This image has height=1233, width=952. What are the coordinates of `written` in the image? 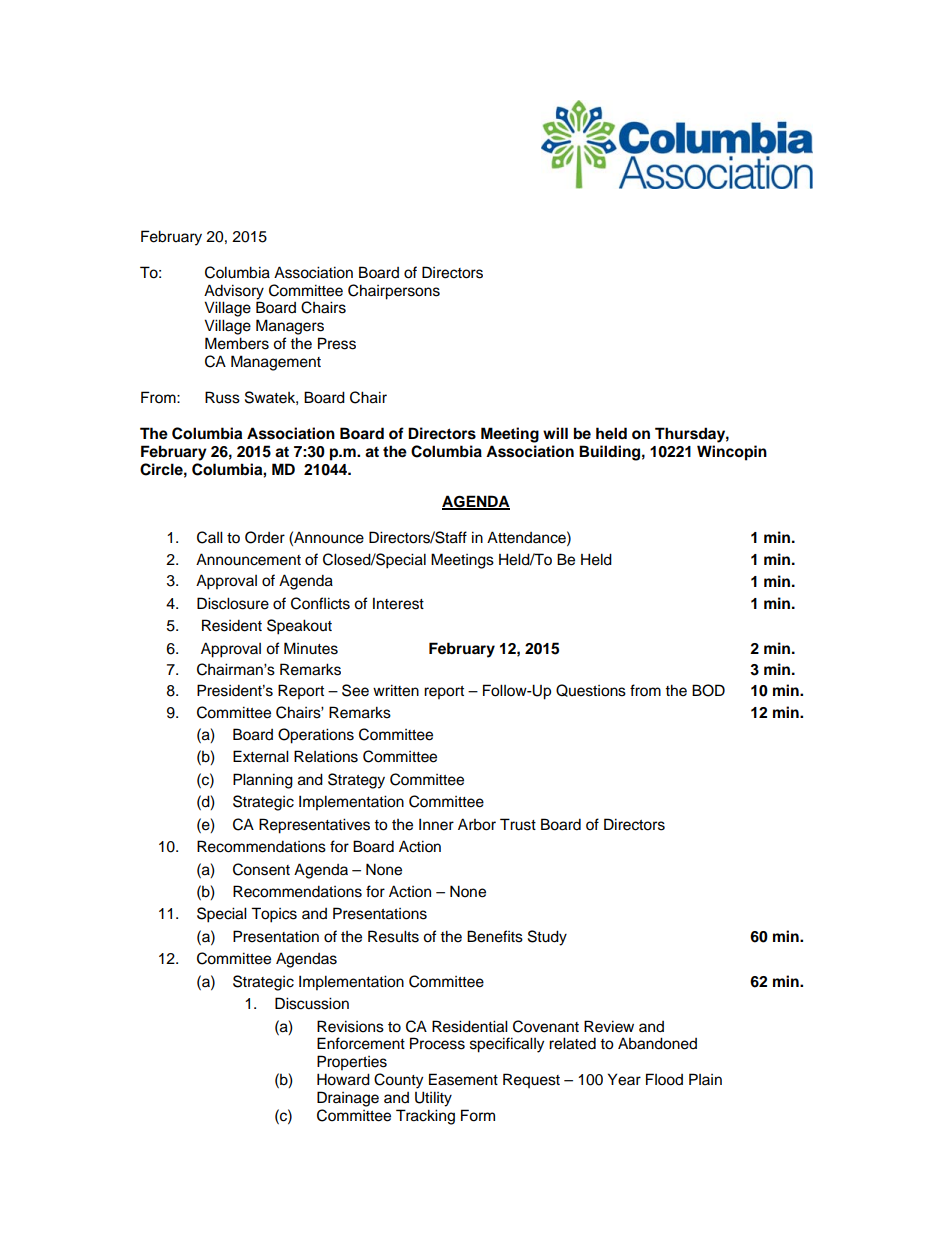 It's located at (396, 690).
